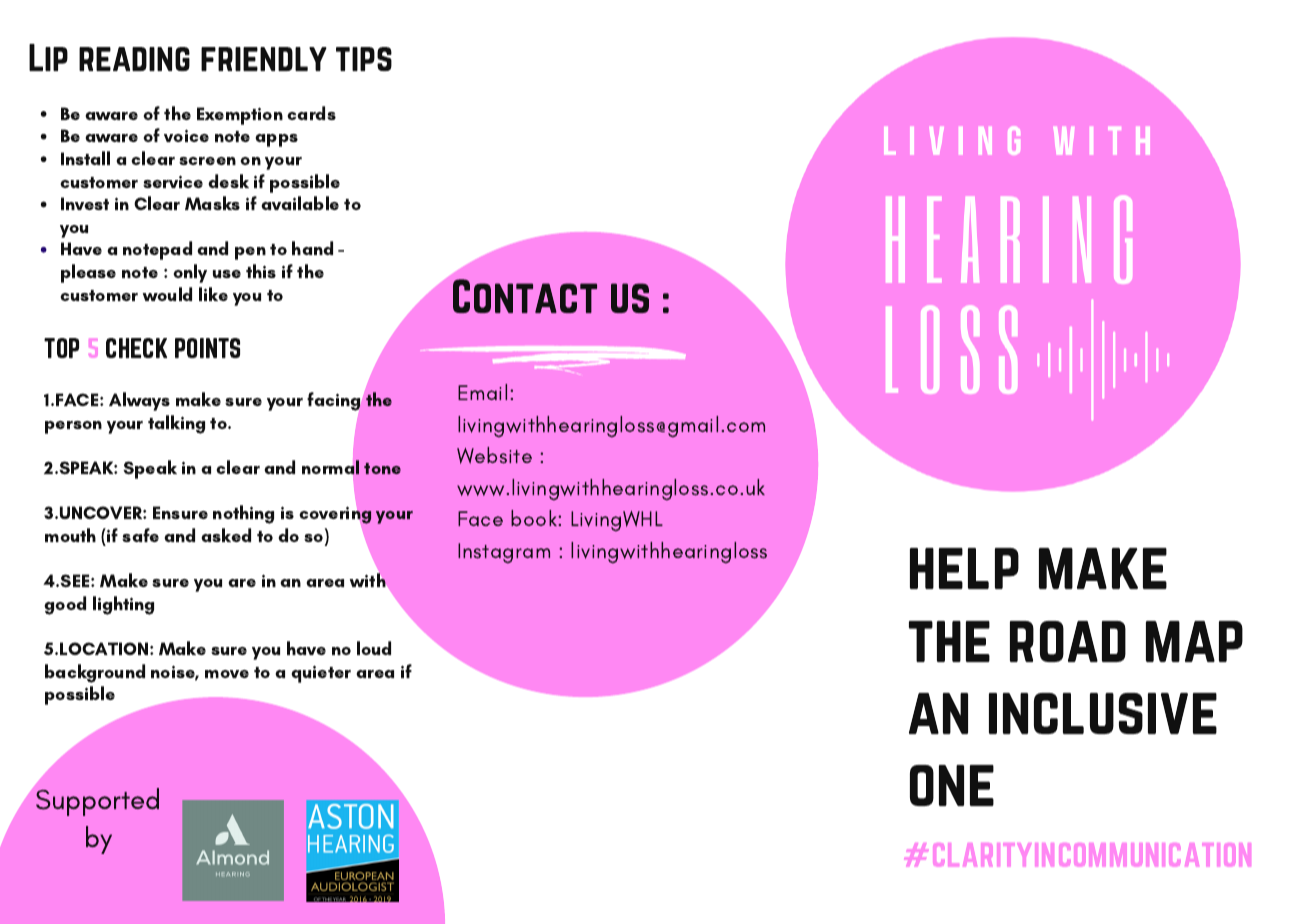 This document has height=924, width=1307. Describe the element at coordinates (321, 674) in the document. I see `quieter` at that location.
